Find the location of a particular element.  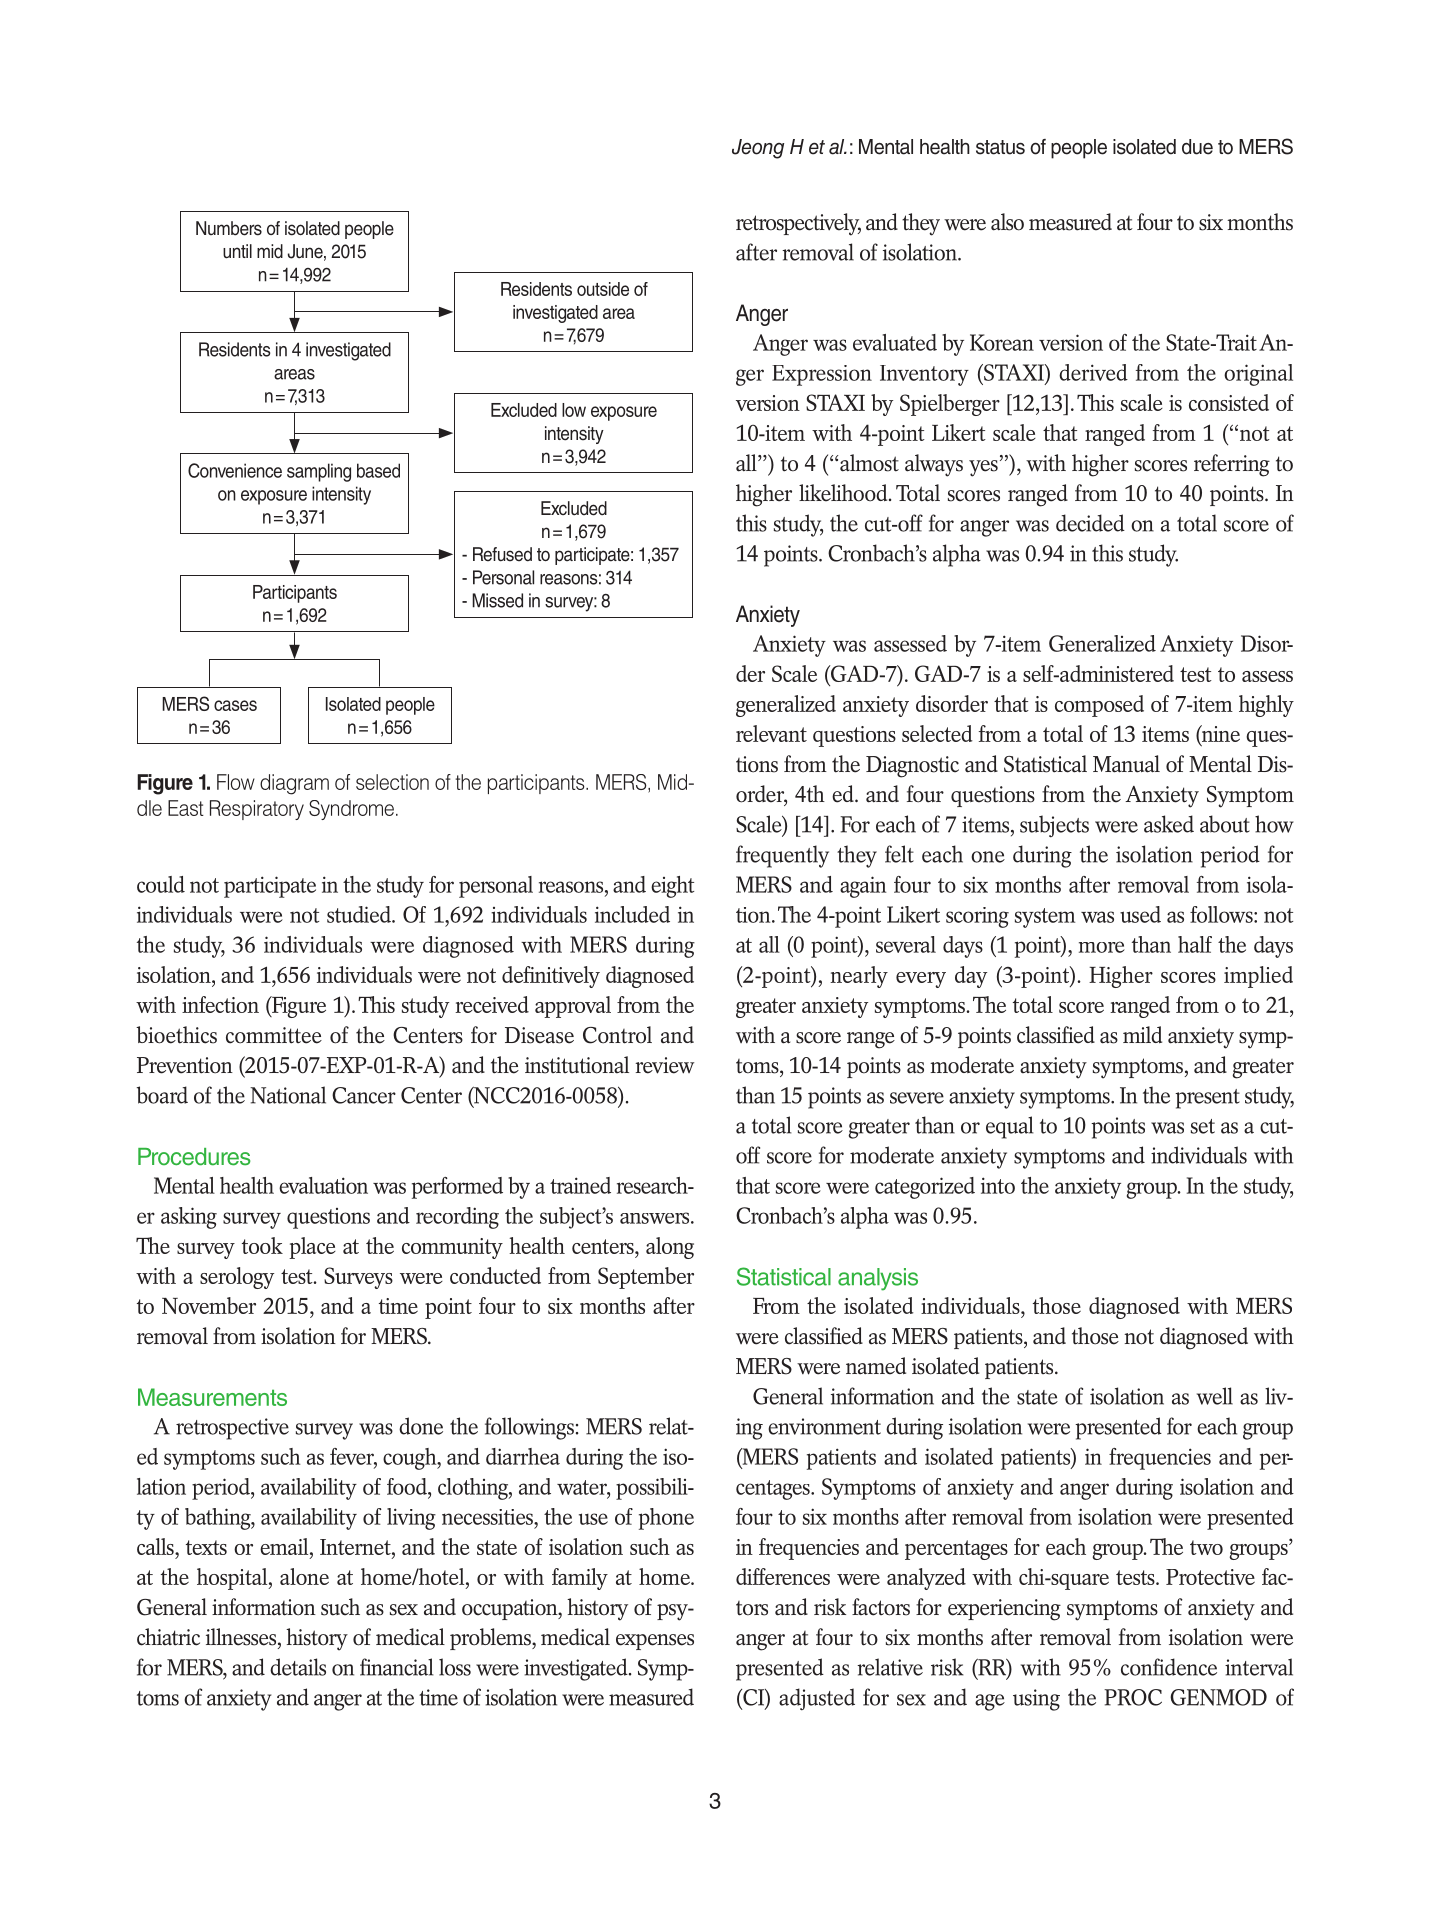

relevant is located at coordinates (771, 733).
